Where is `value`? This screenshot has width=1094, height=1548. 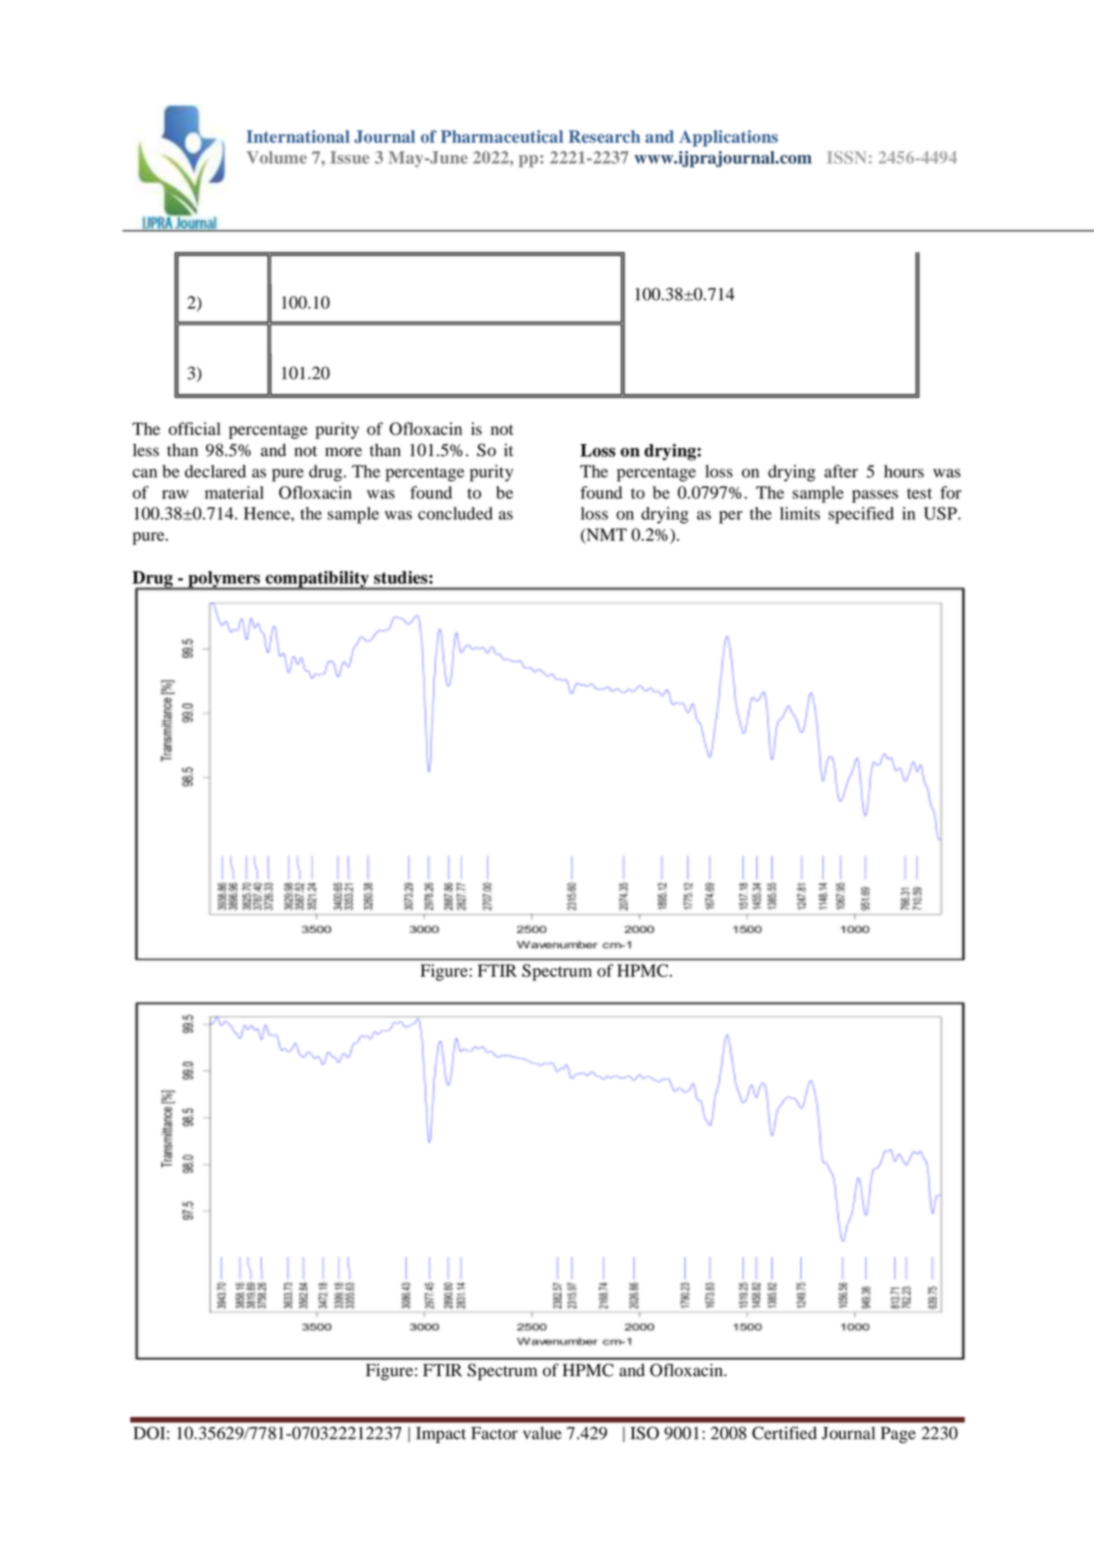
value is located at coordinates (542, 1433).
